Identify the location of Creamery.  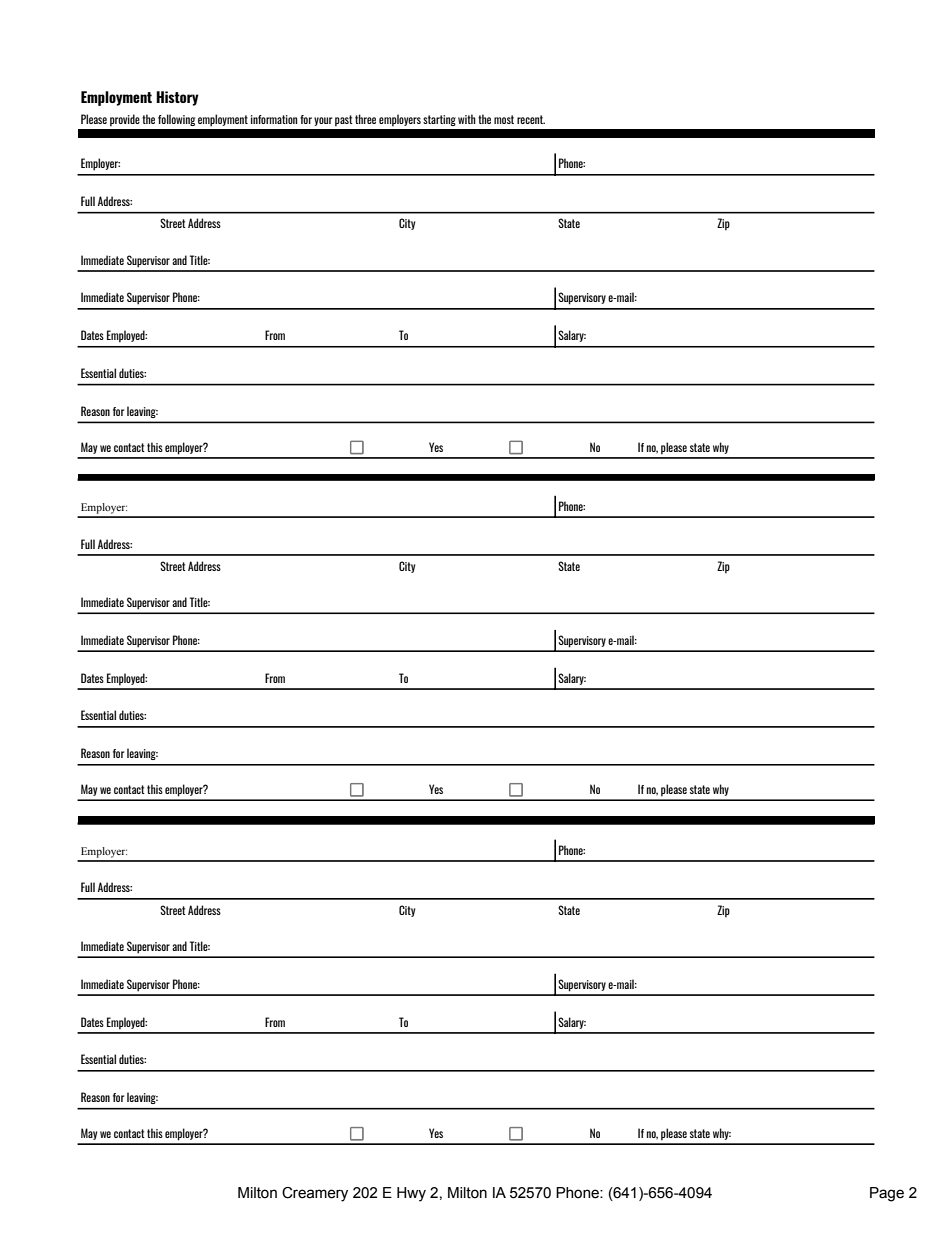
(315, 1194).
